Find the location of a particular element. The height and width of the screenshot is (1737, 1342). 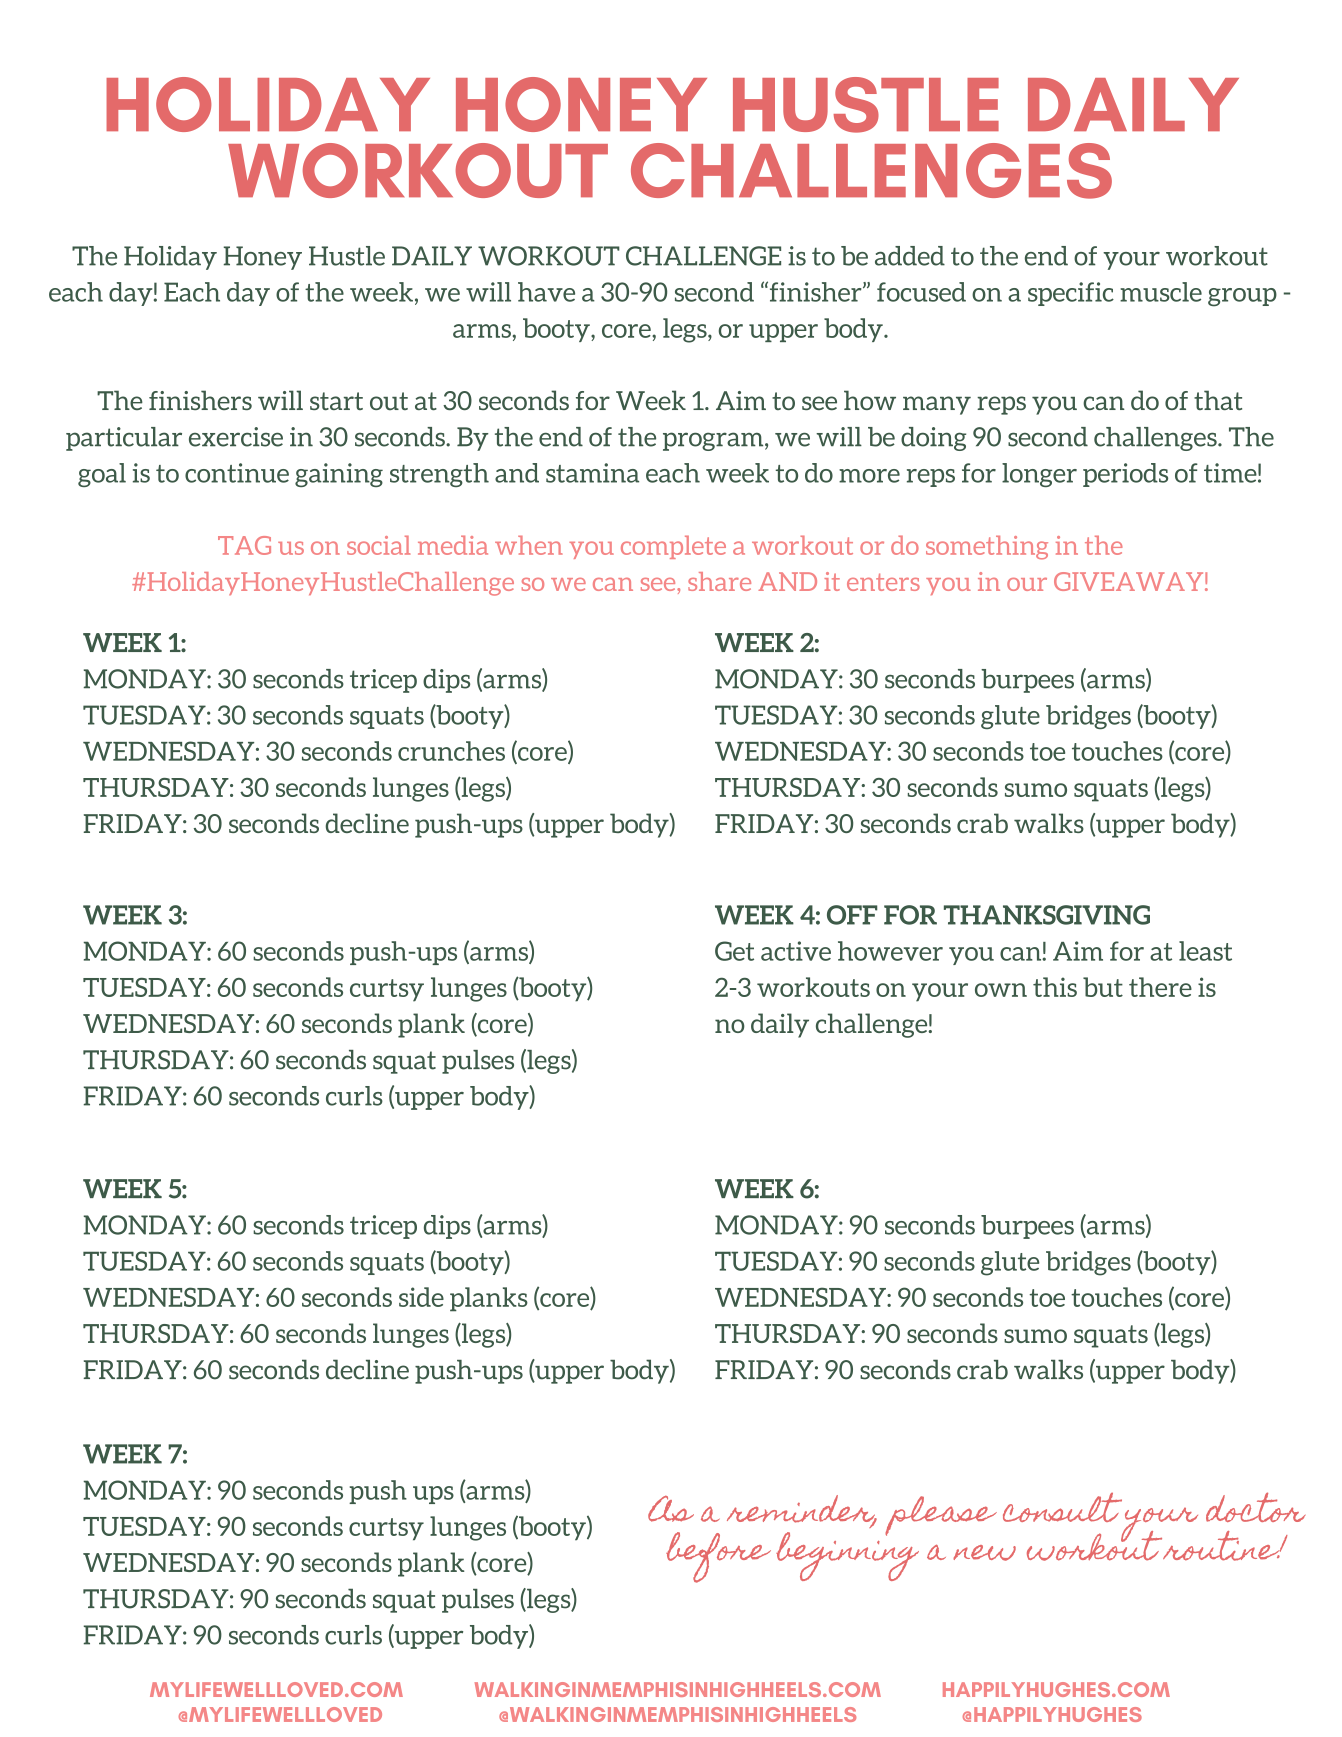

beginning is located at coordinates (847, 1555).
